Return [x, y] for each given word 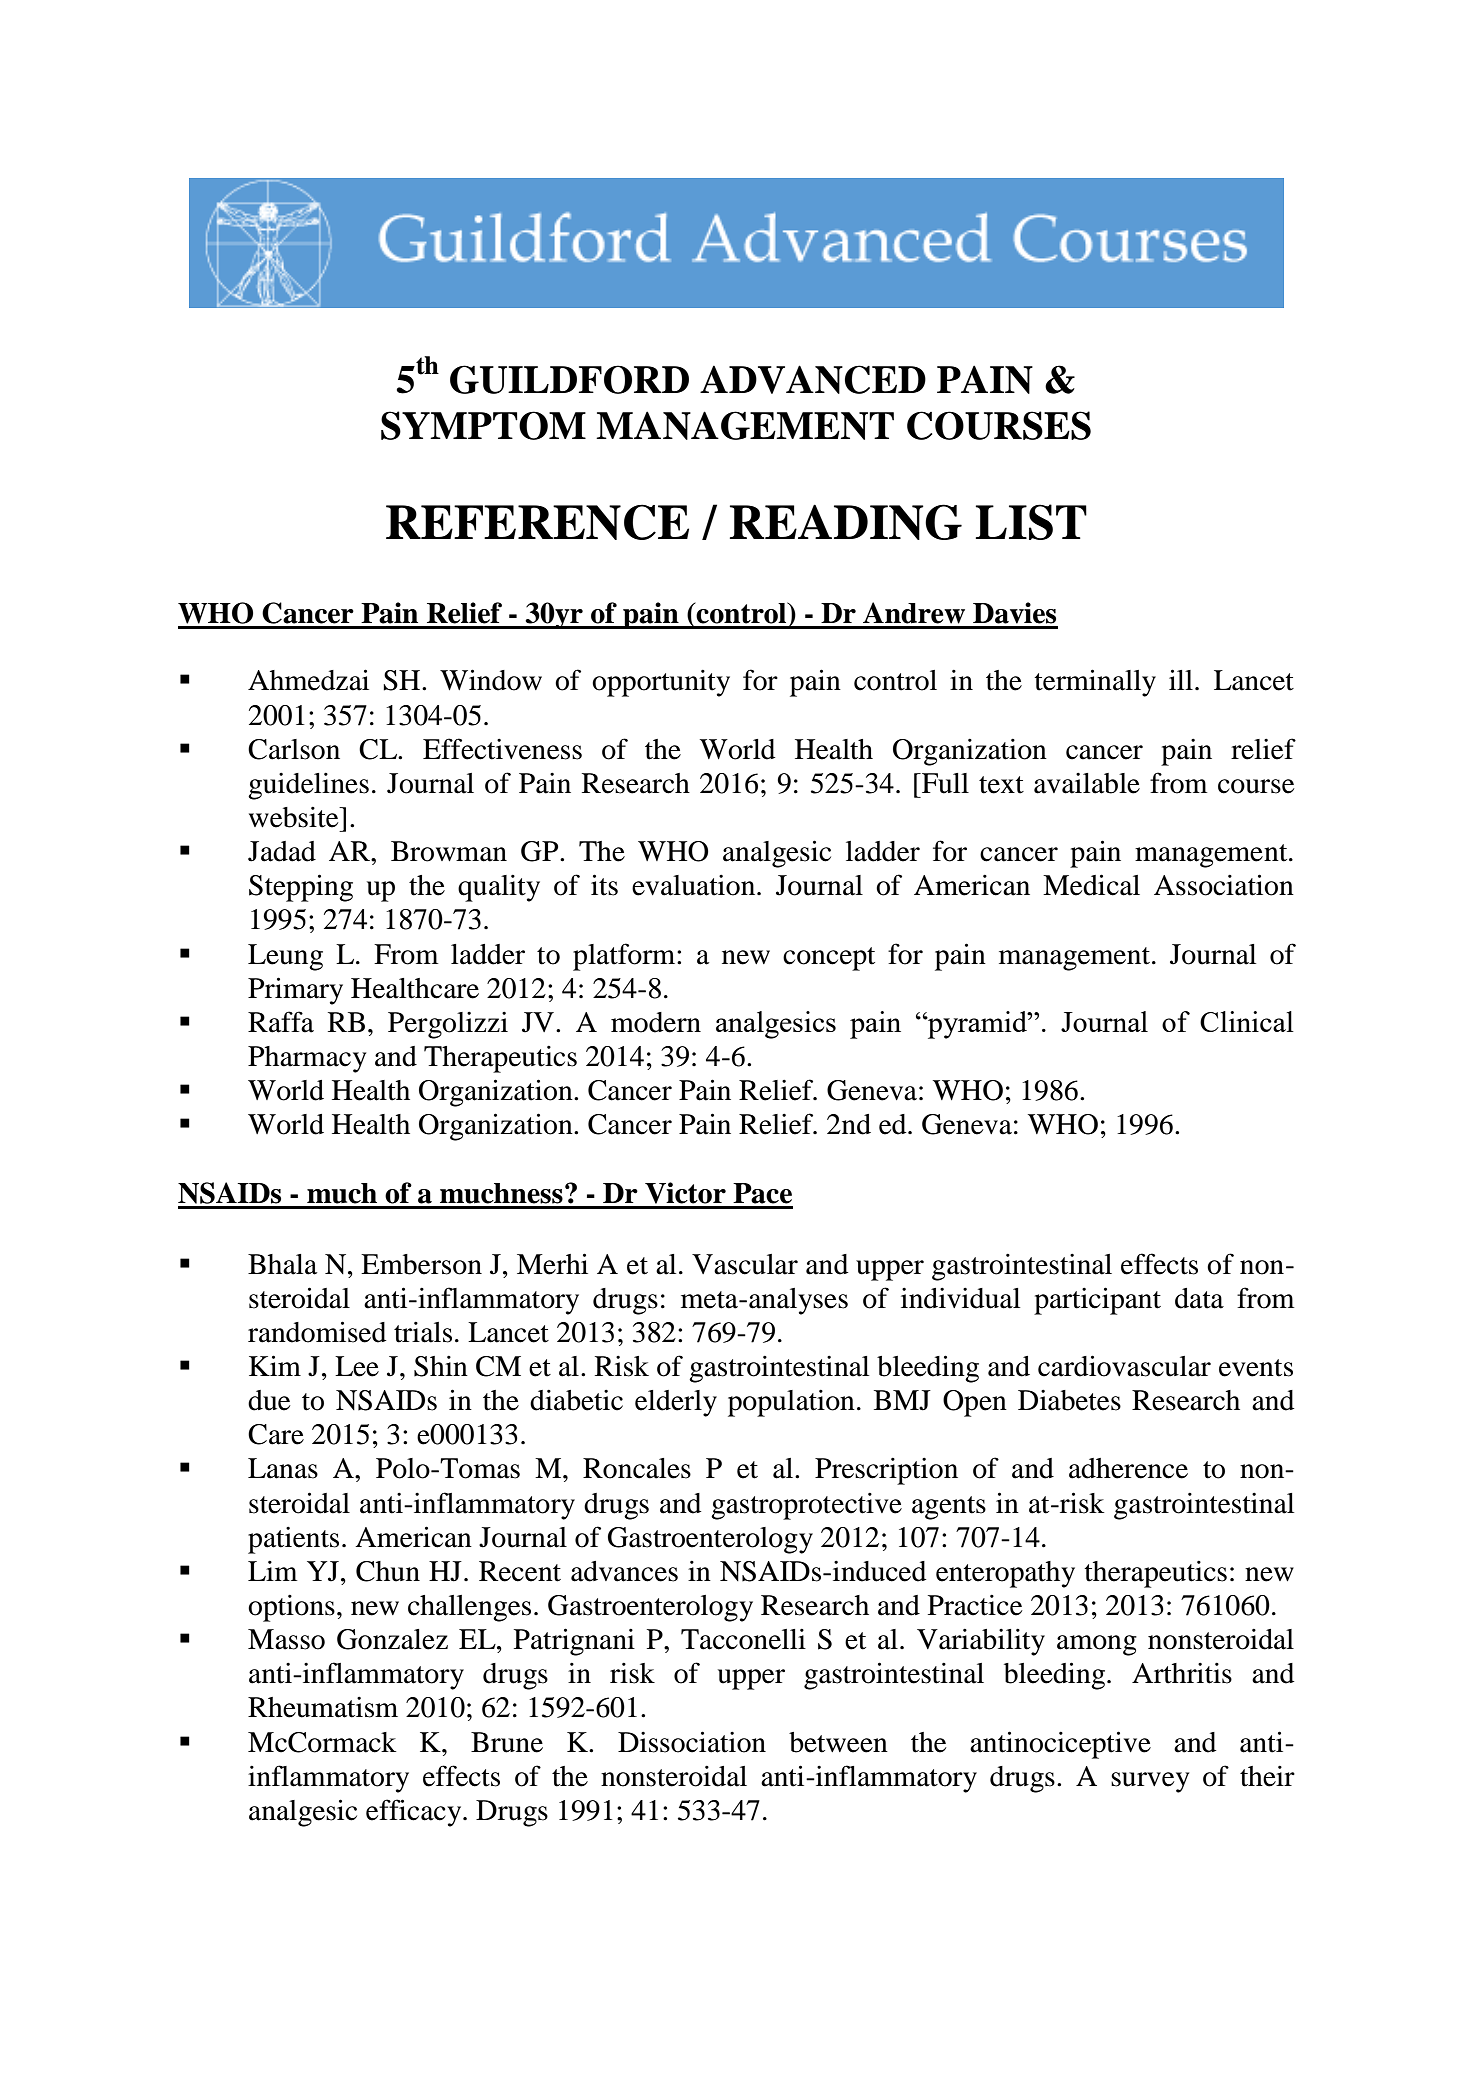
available [1087, 783]
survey [1150, 1782]
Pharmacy [307, 1059]
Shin [441, 1366]
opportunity [661, 683]
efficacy [415, 1813]
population [791, 1403]
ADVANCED [813, 379]
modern [656, 1022]
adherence [1128, 1468]
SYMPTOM [483, 425]
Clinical [1247, 1021]
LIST [1031, 522]
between [838, 1742]
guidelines [308, 786]
